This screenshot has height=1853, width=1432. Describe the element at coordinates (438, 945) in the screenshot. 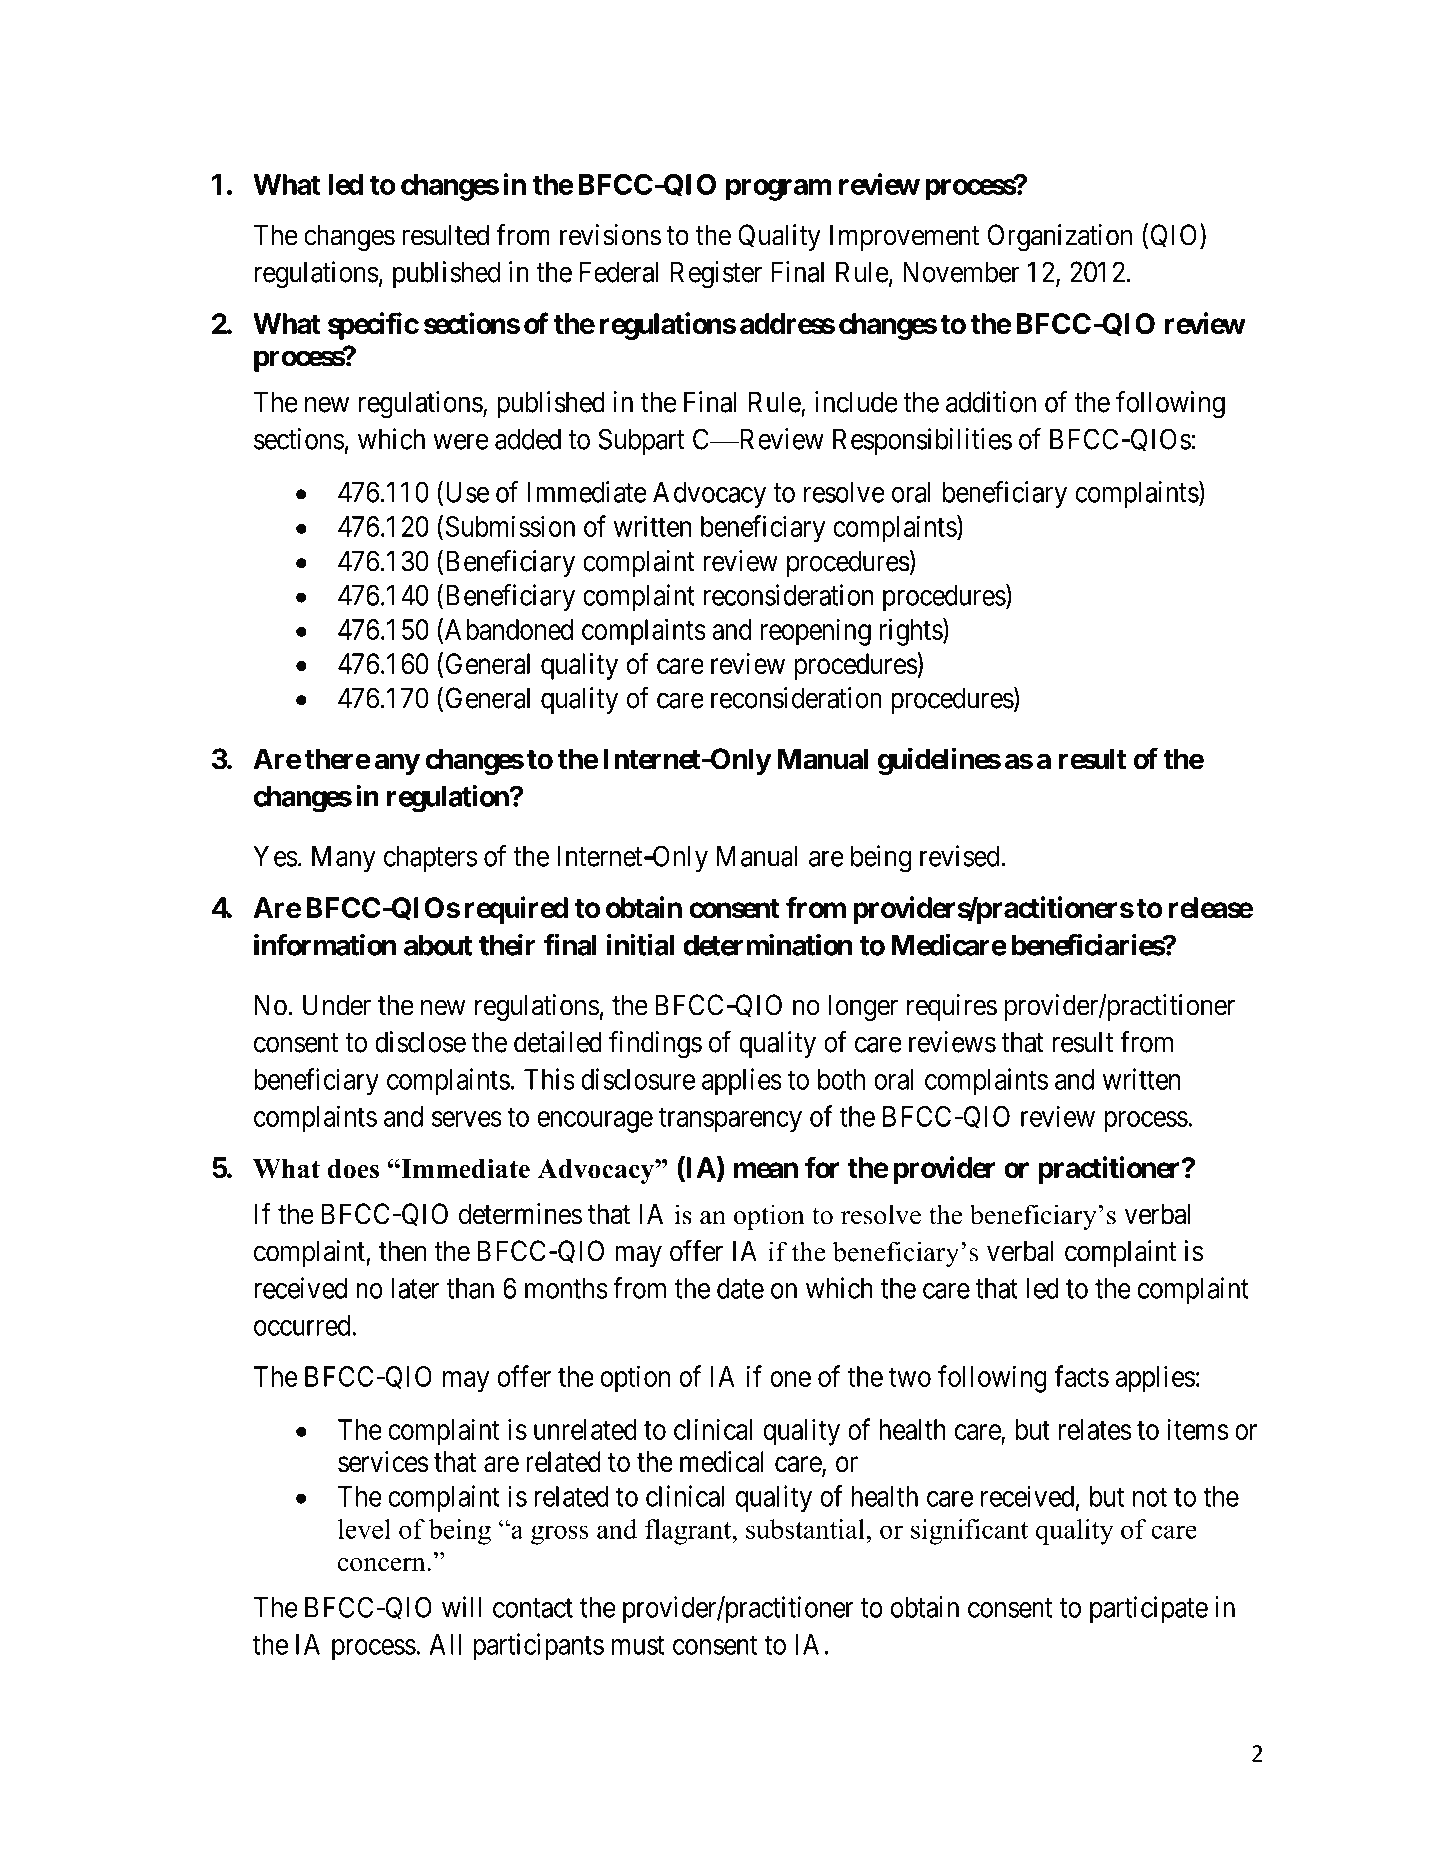

I see `about` at that location.
